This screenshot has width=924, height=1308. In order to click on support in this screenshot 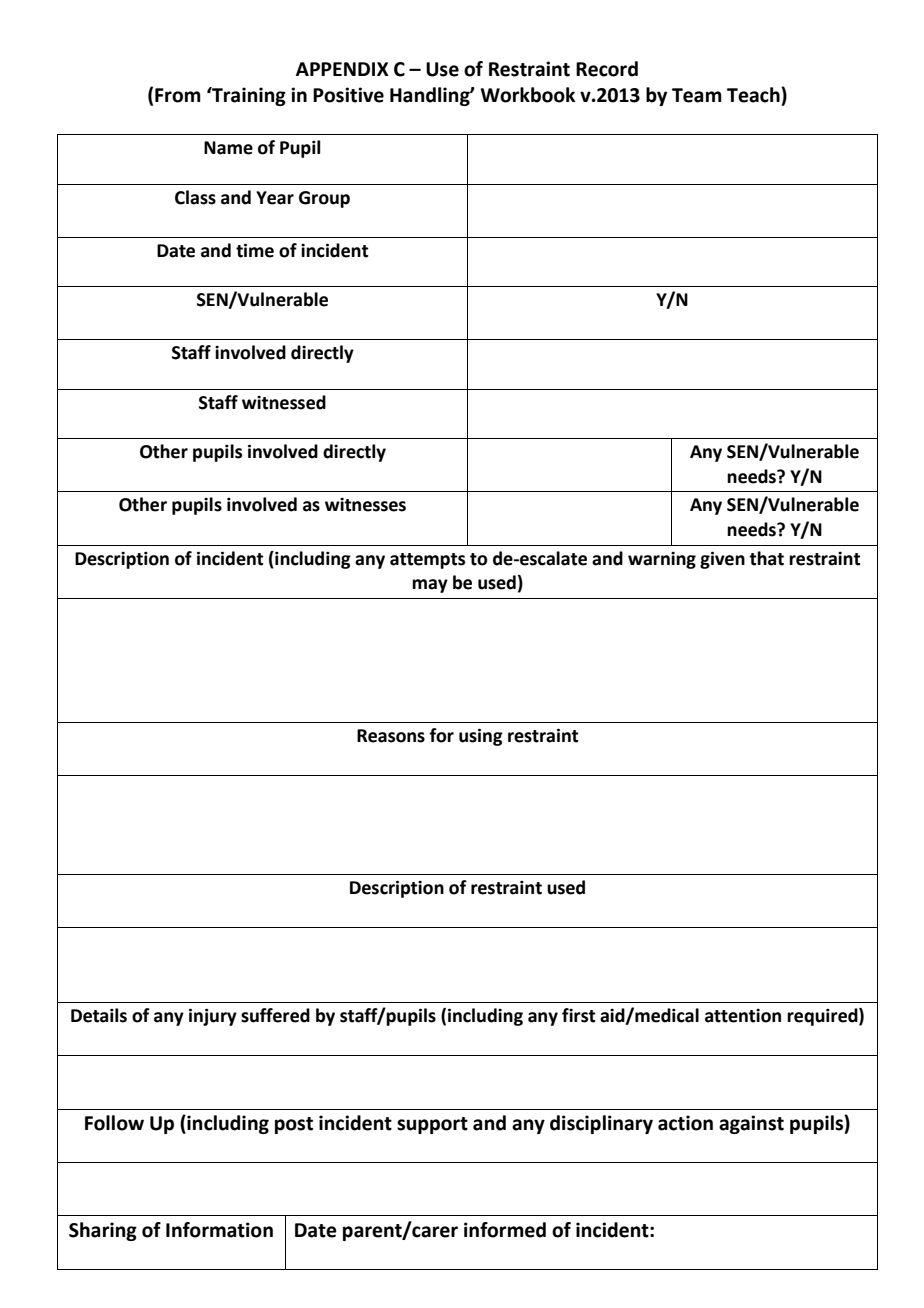, I will do `click(432, 1125)`.
